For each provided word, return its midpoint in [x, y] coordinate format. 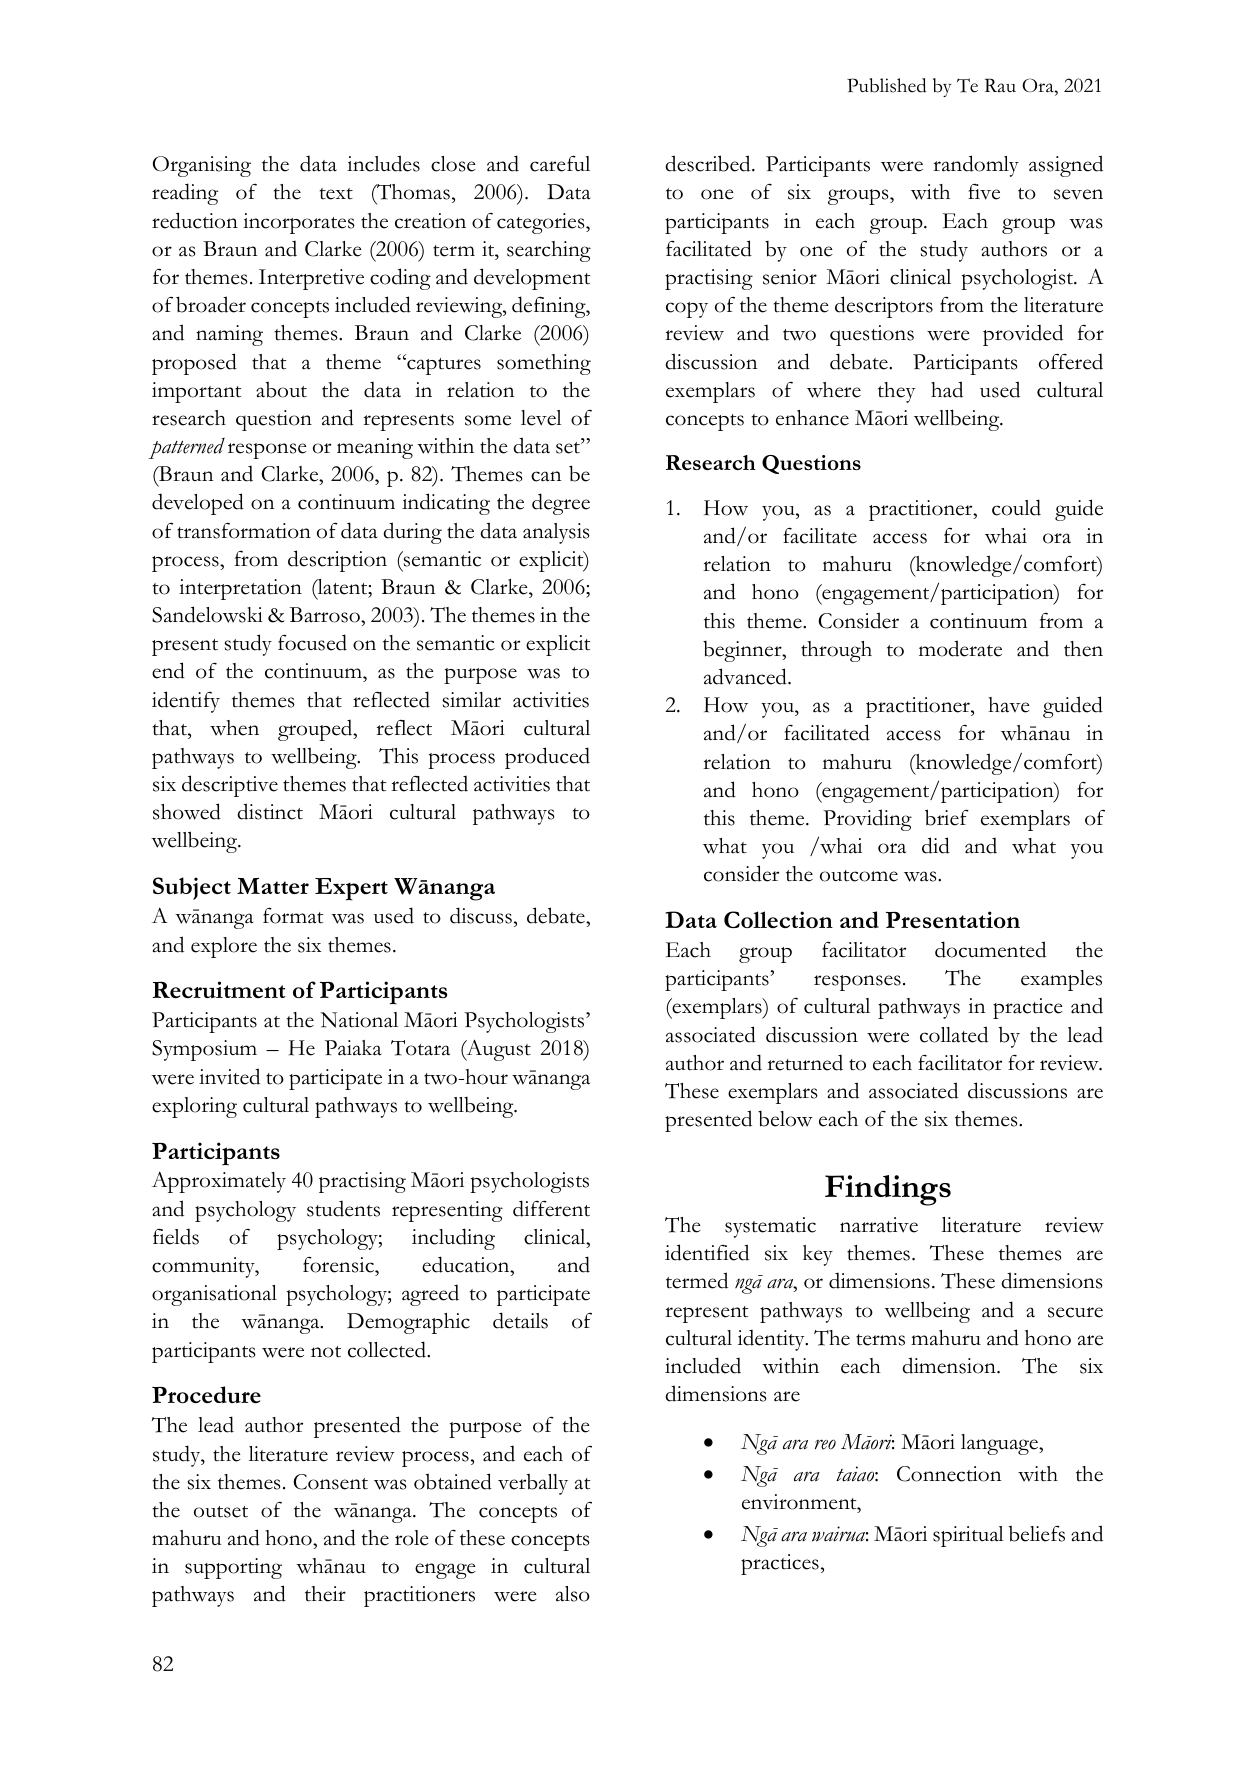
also [573, 1594]
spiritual [968, 1536]
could [1016, 507]
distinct [270, 811]
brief [947, 817]
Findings [888, 1190]
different [551, 1208]
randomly [976, 166]
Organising [202, 166]
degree [561, 504]
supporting [233, 1568]
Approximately [219, 1182]
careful [560, 164]
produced [547, 758]
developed [198, 504]
